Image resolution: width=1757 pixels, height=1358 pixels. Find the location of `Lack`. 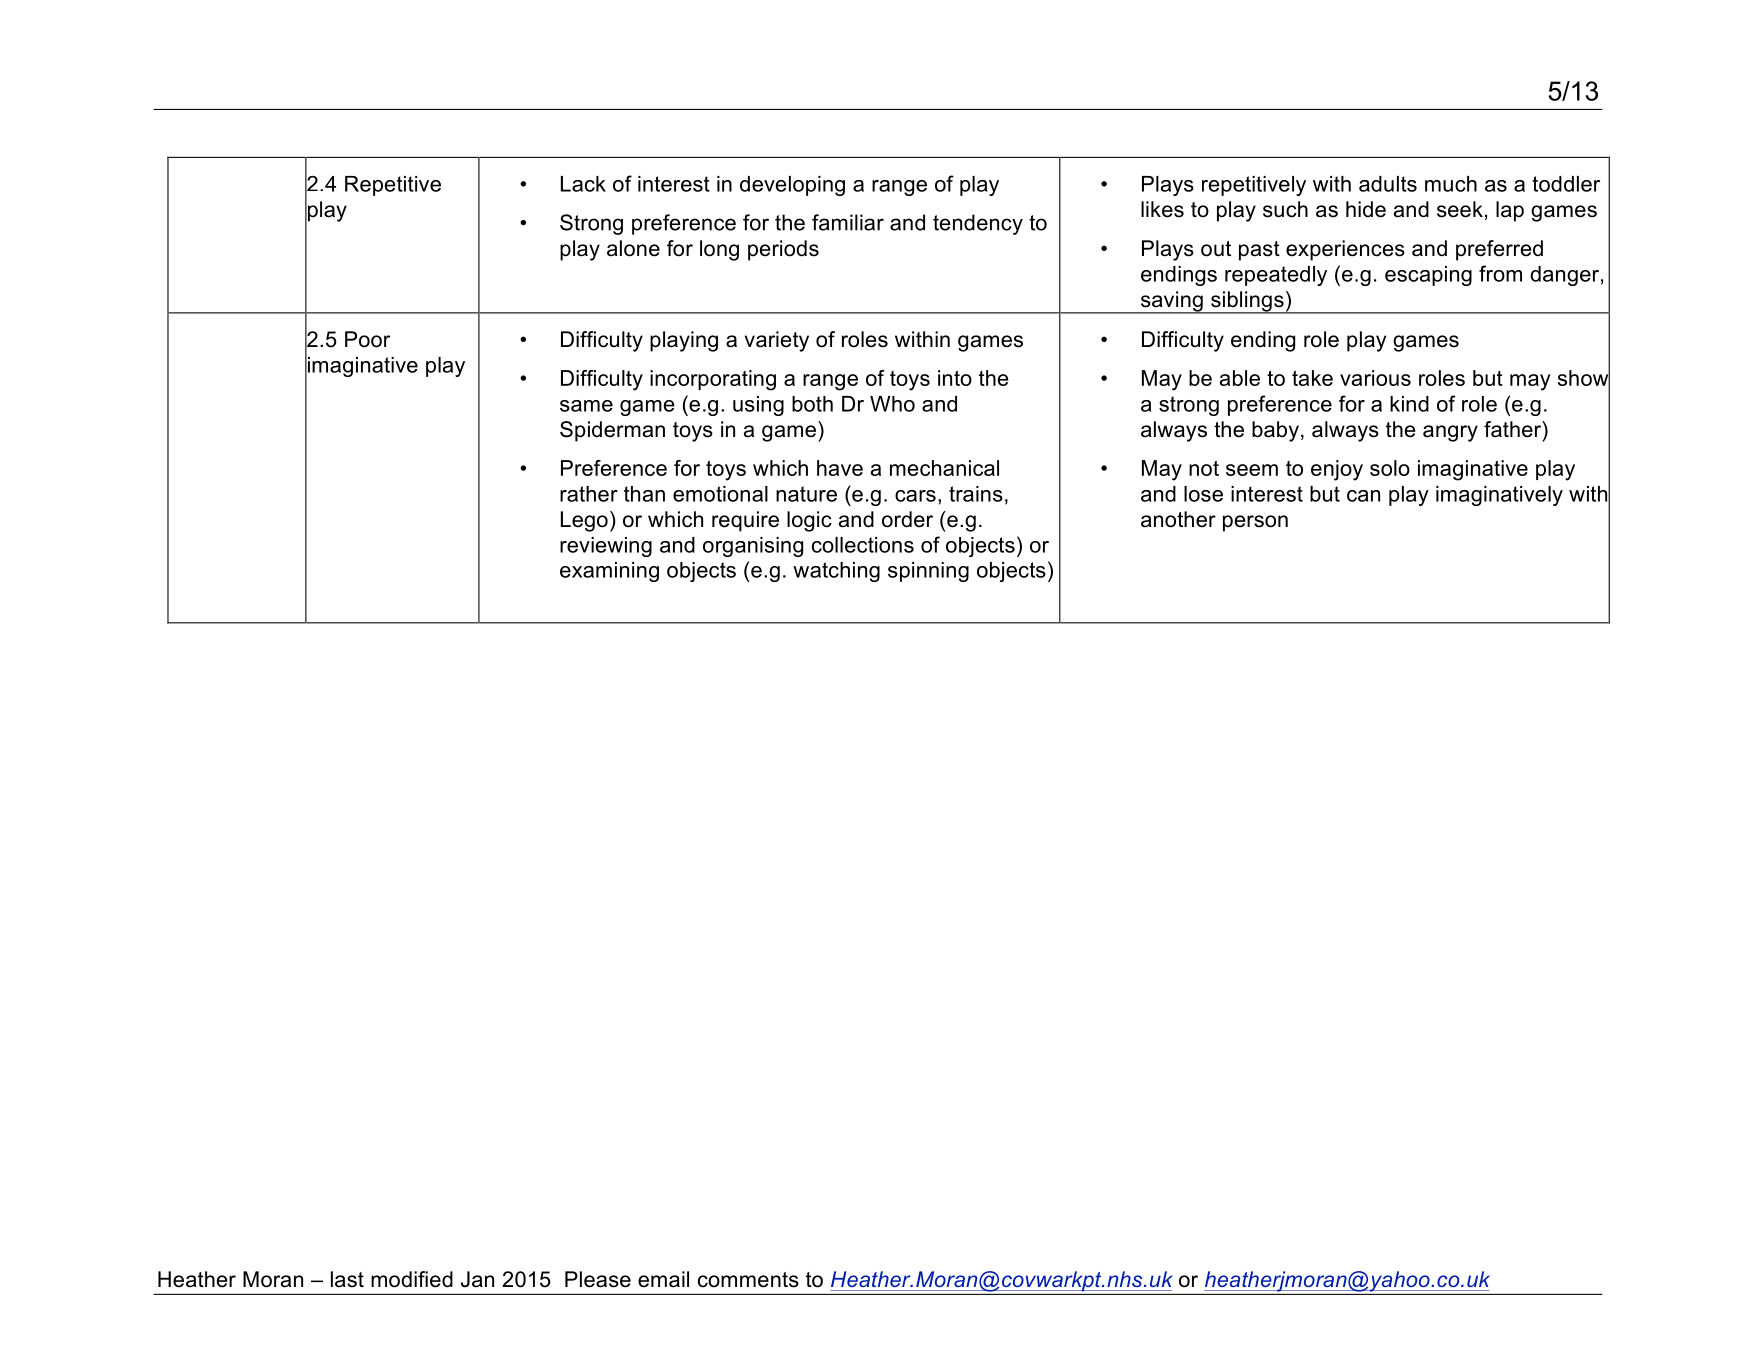

Lack is located at coordinates (583, 184).
